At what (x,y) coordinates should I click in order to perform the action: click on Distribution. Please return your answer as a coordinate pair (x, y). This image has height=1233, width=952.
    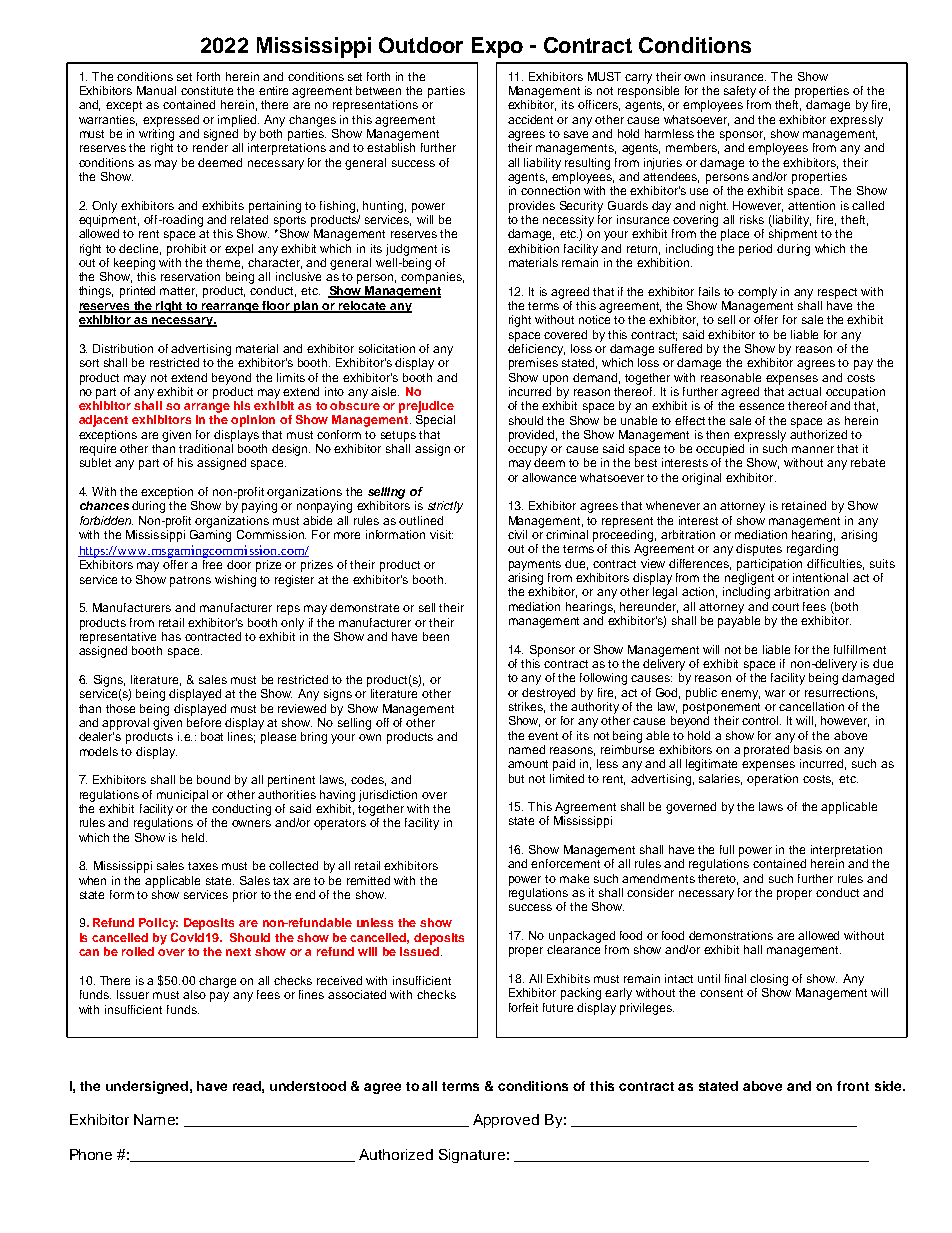
    Looking at the image, I should click on (123, 348).
